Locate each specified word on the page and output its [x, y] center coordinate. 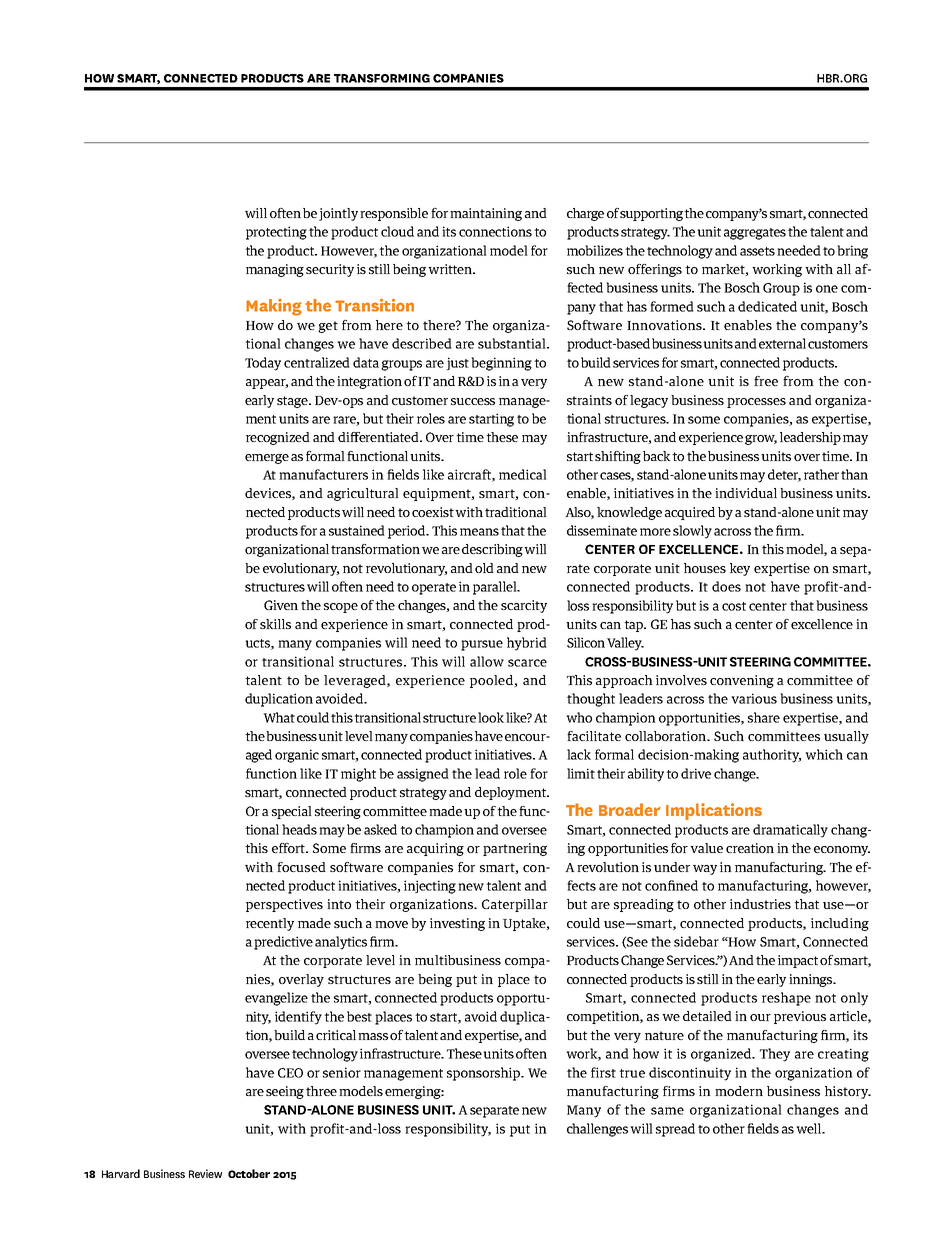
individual [746, 493]
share [764, 717]
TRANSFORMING [382, 78]
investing [457, 924]
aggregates [755, 234]
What [279, 717]
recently [270, 924]
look [491, 717]
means [479, 532]
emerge [267, 459]
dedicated [767, 306]
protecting [276, 233]
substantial [513, 343]
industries [760, 904]
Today [263, 364]
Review [205, 1173]
